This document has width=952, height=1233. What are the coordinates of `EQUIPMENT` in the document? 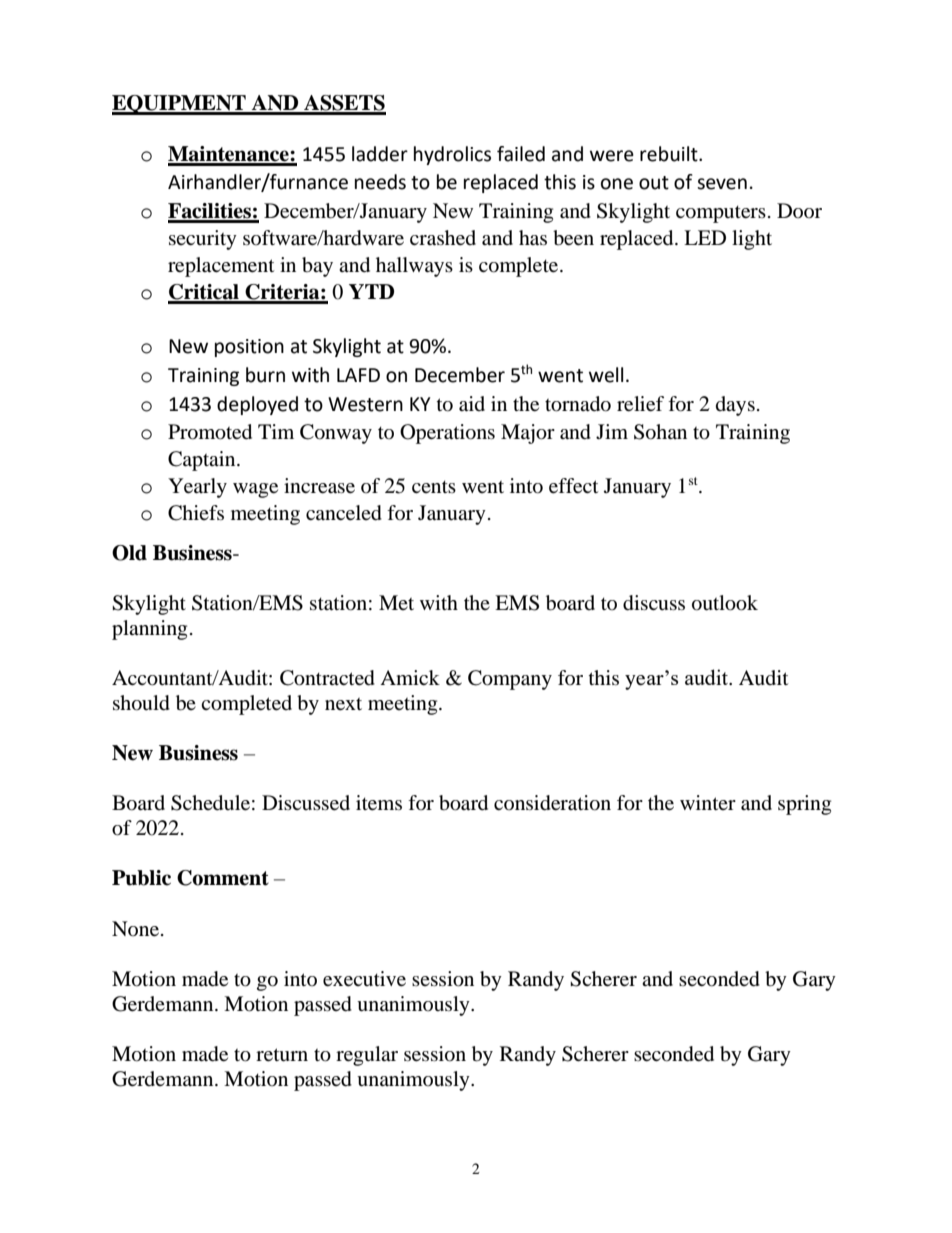 It's located at (180, 105).
